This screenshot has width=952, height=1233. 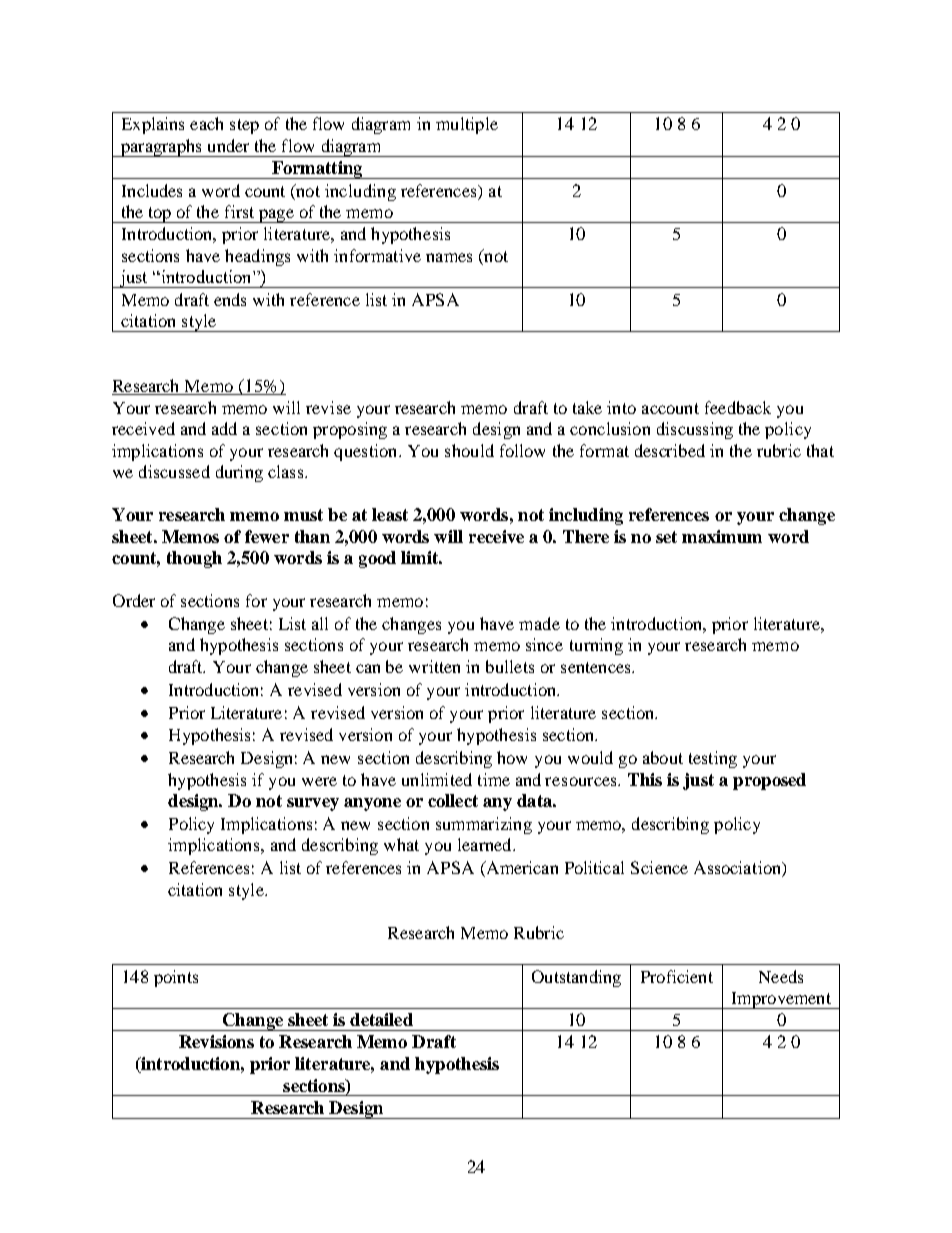 I want to click on names, so click(x=449, y=257).
